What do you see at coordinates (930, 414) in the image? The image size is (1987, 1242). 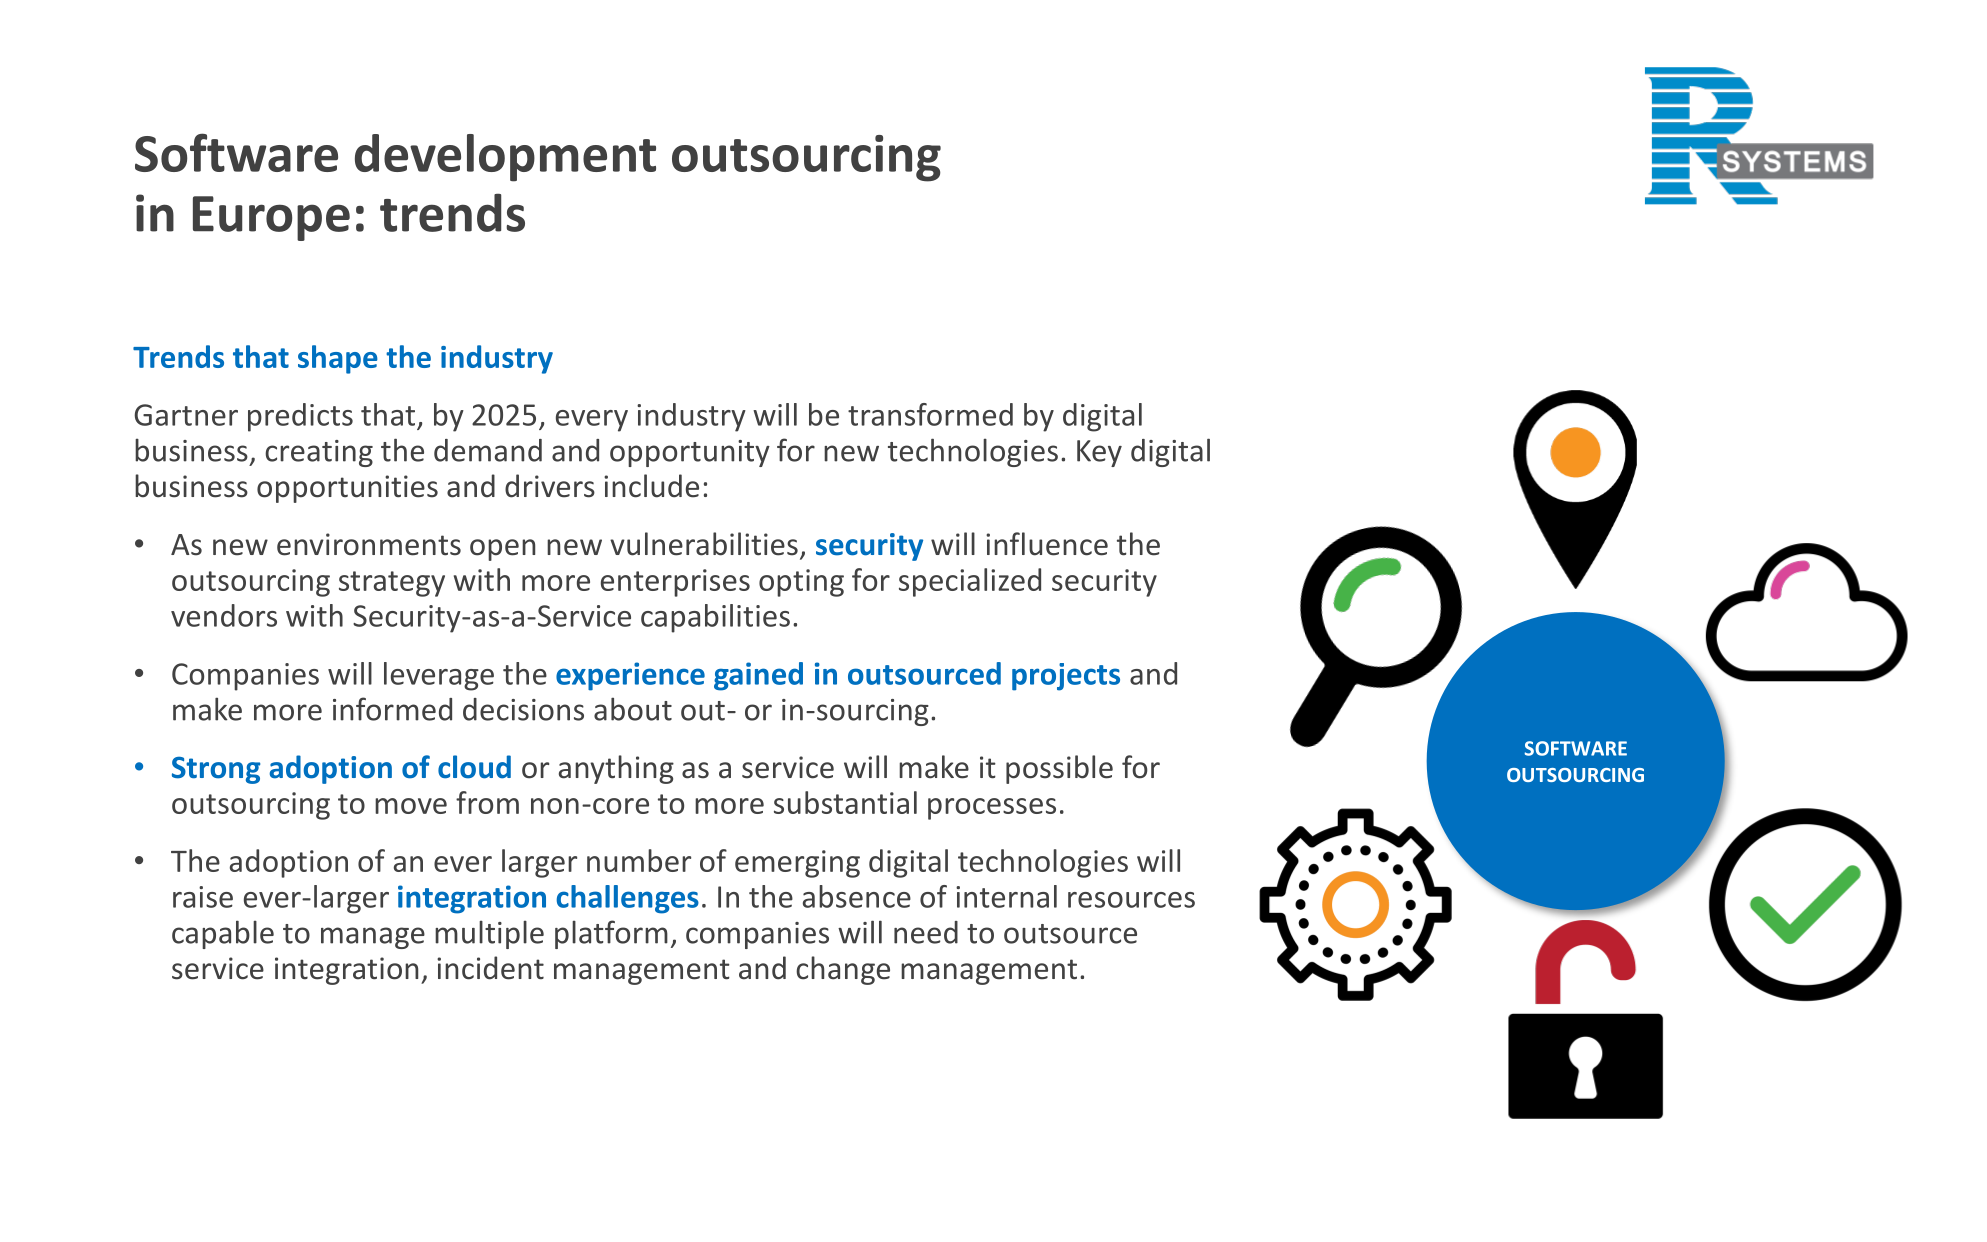 I see `transformed` at bounding box center [930, 414].
